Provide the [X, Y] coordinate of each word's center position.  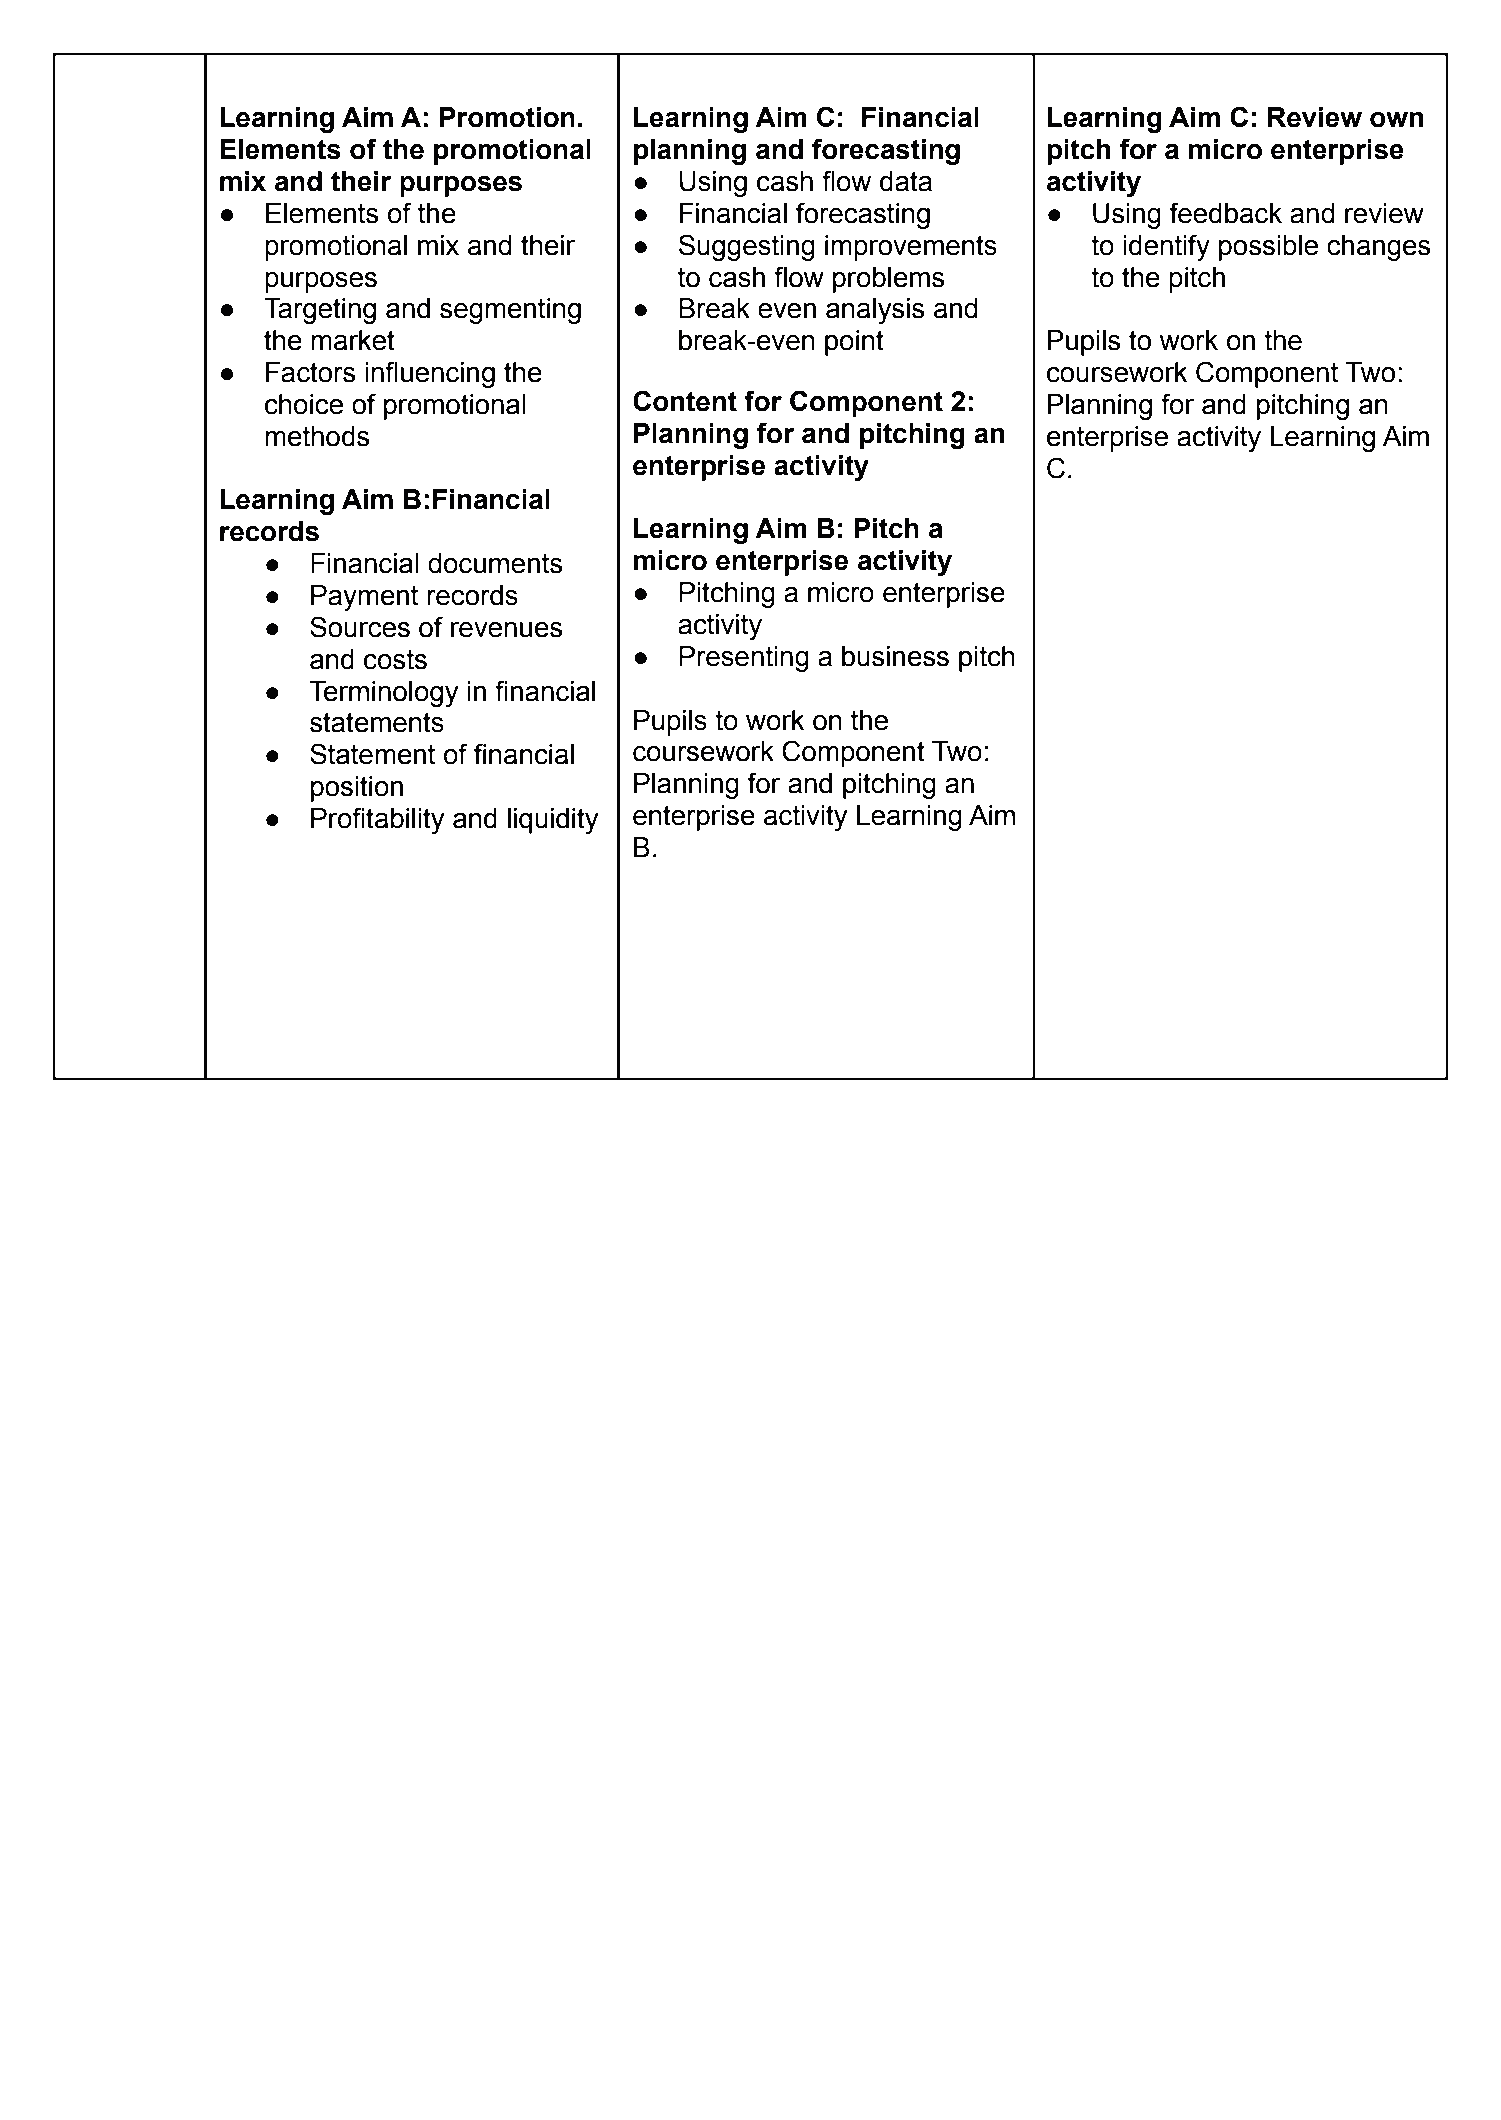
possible [1268, 248]
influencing [430, 374]
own [1396, 120]
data [906, 181]
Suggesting [747, 247]
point [854, 343]
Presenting [744, 659]
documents [495, 563]
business [895, 656]
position [357, 789]
